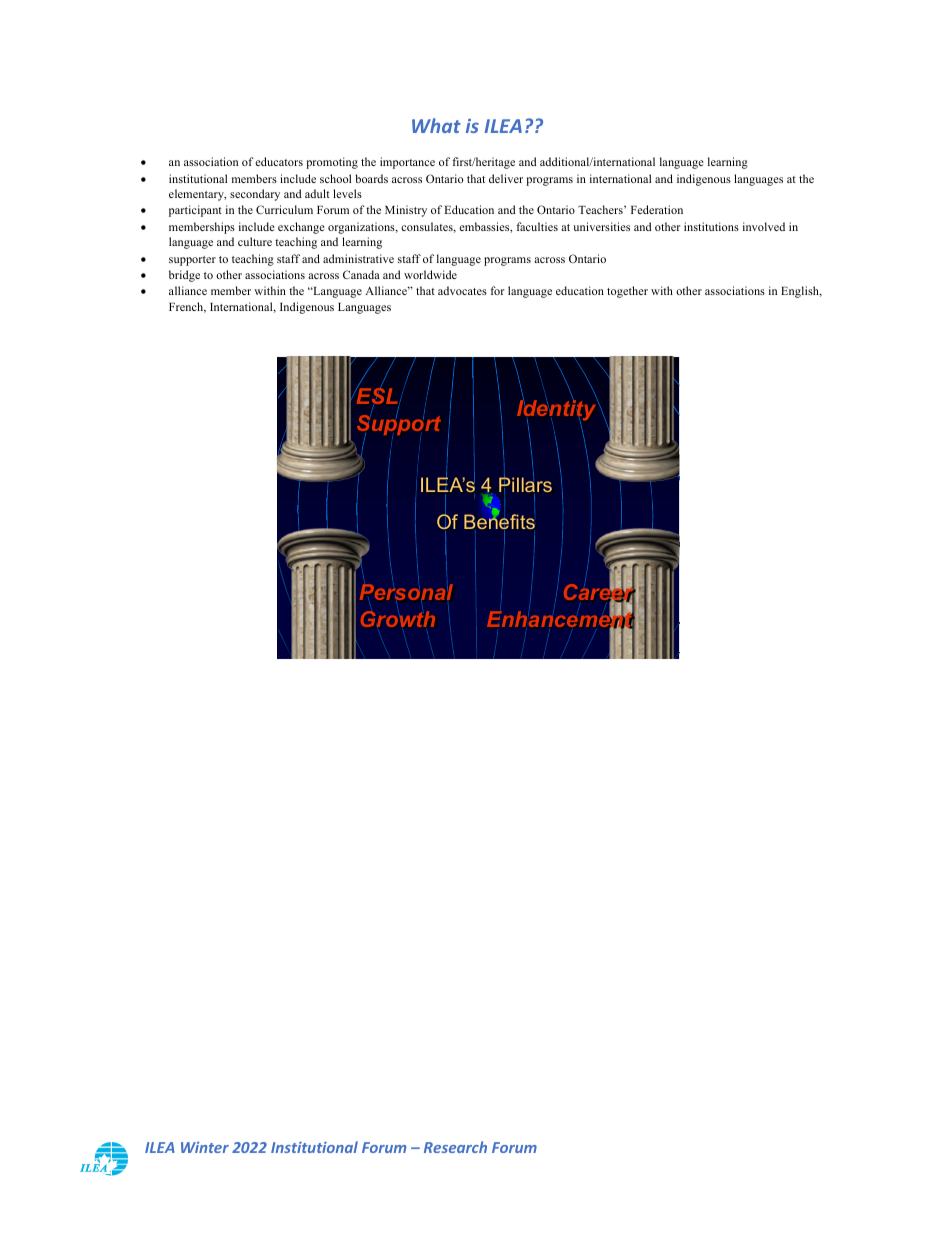 Image resolution: width=952 pixels, height=1233 pixels. Describe the element at coordinates (499, 522) in the screenshot. I see `Benefits` at that location.
